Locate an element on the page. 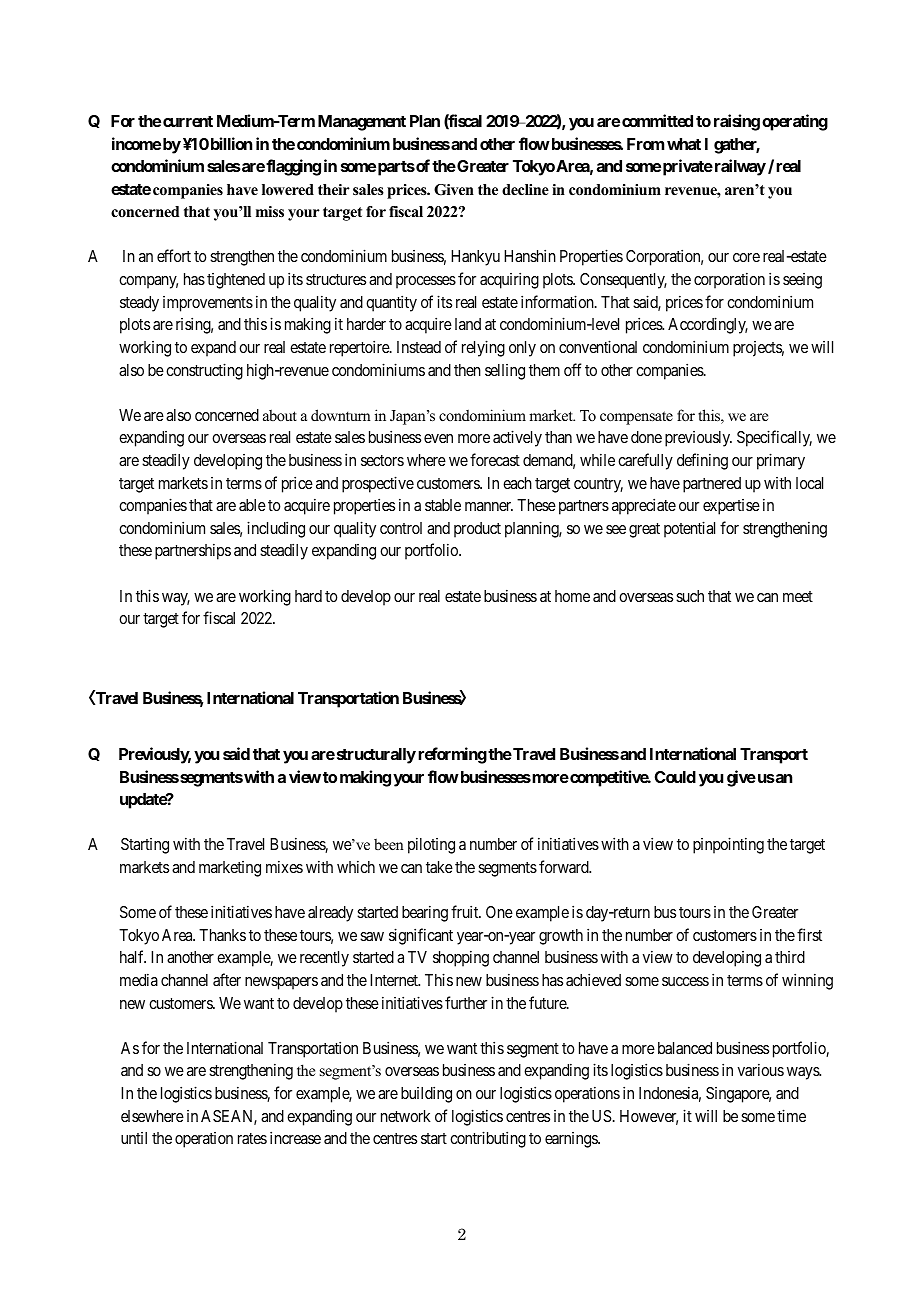 The width and height of the document is (924, 1308). partnered is located at coordinates (712, 485).
